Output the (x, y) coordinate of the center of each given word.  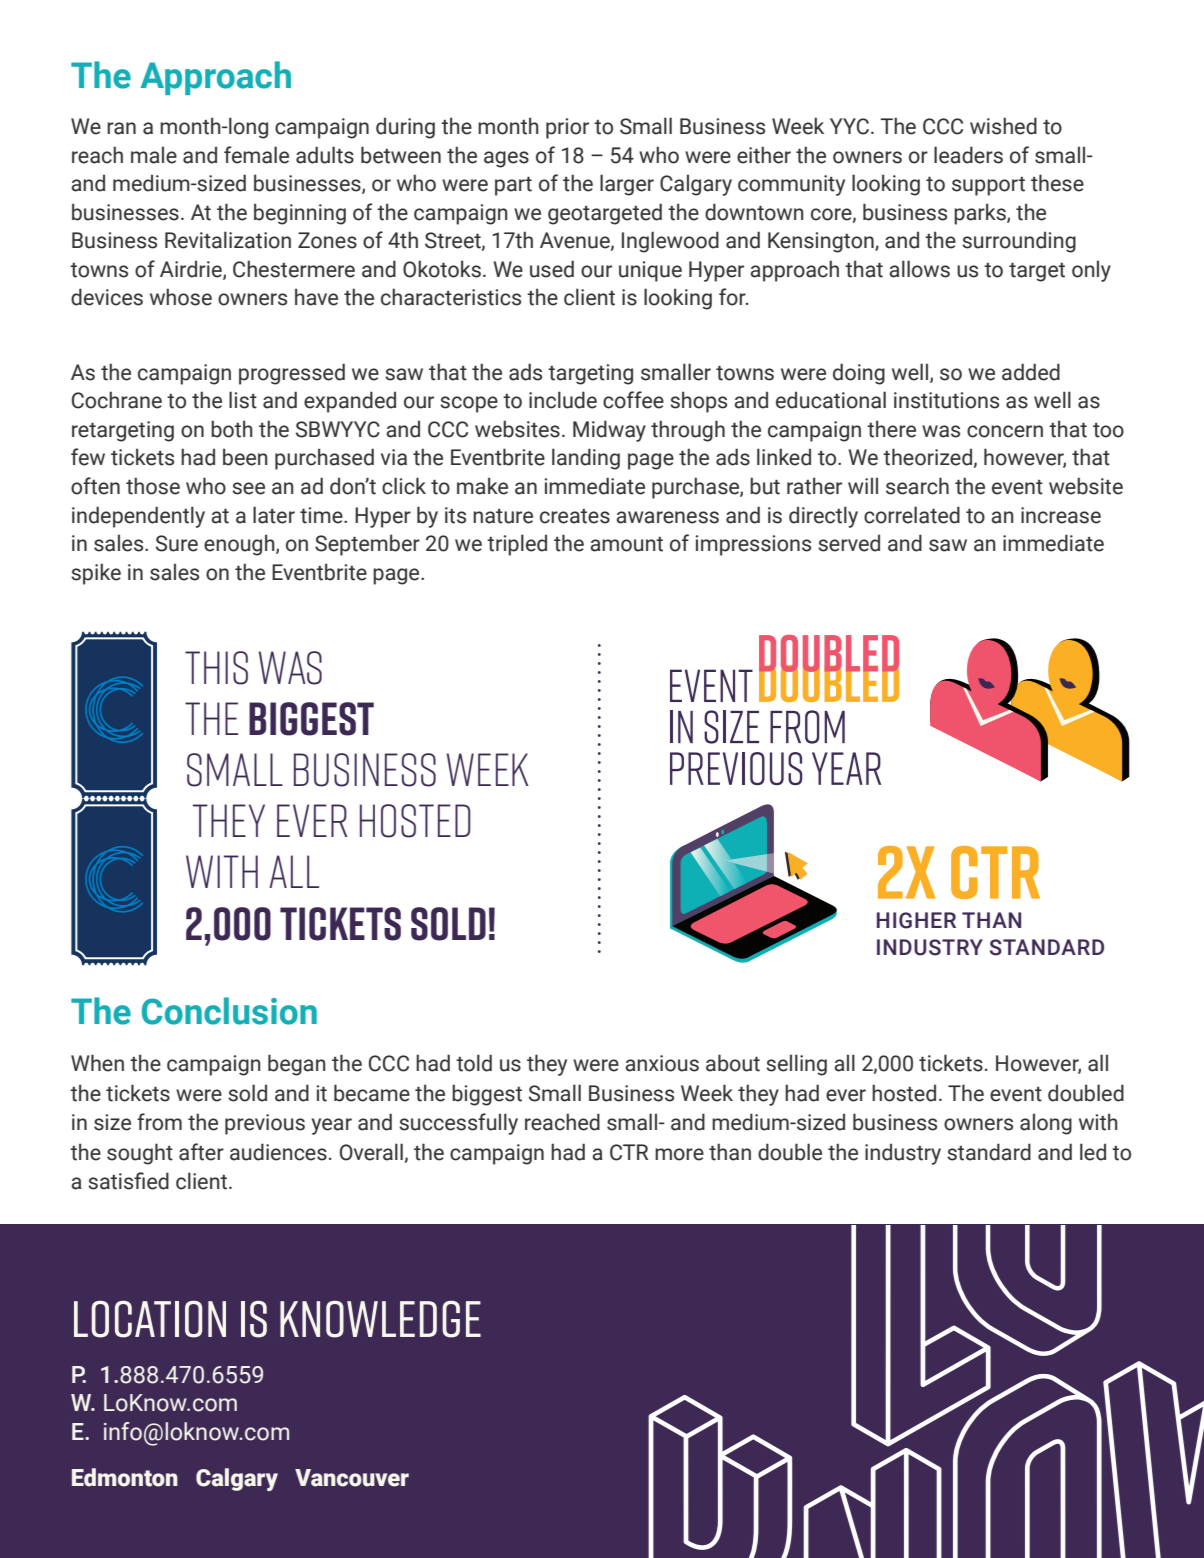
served (849, 543)
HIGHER (916, 920)
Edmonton (125, 1477)
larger (627, 185)
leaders (968, 155)
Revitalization (228, 240)
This (216, 668)
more (679, 1154)
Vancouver (352, 1478)
